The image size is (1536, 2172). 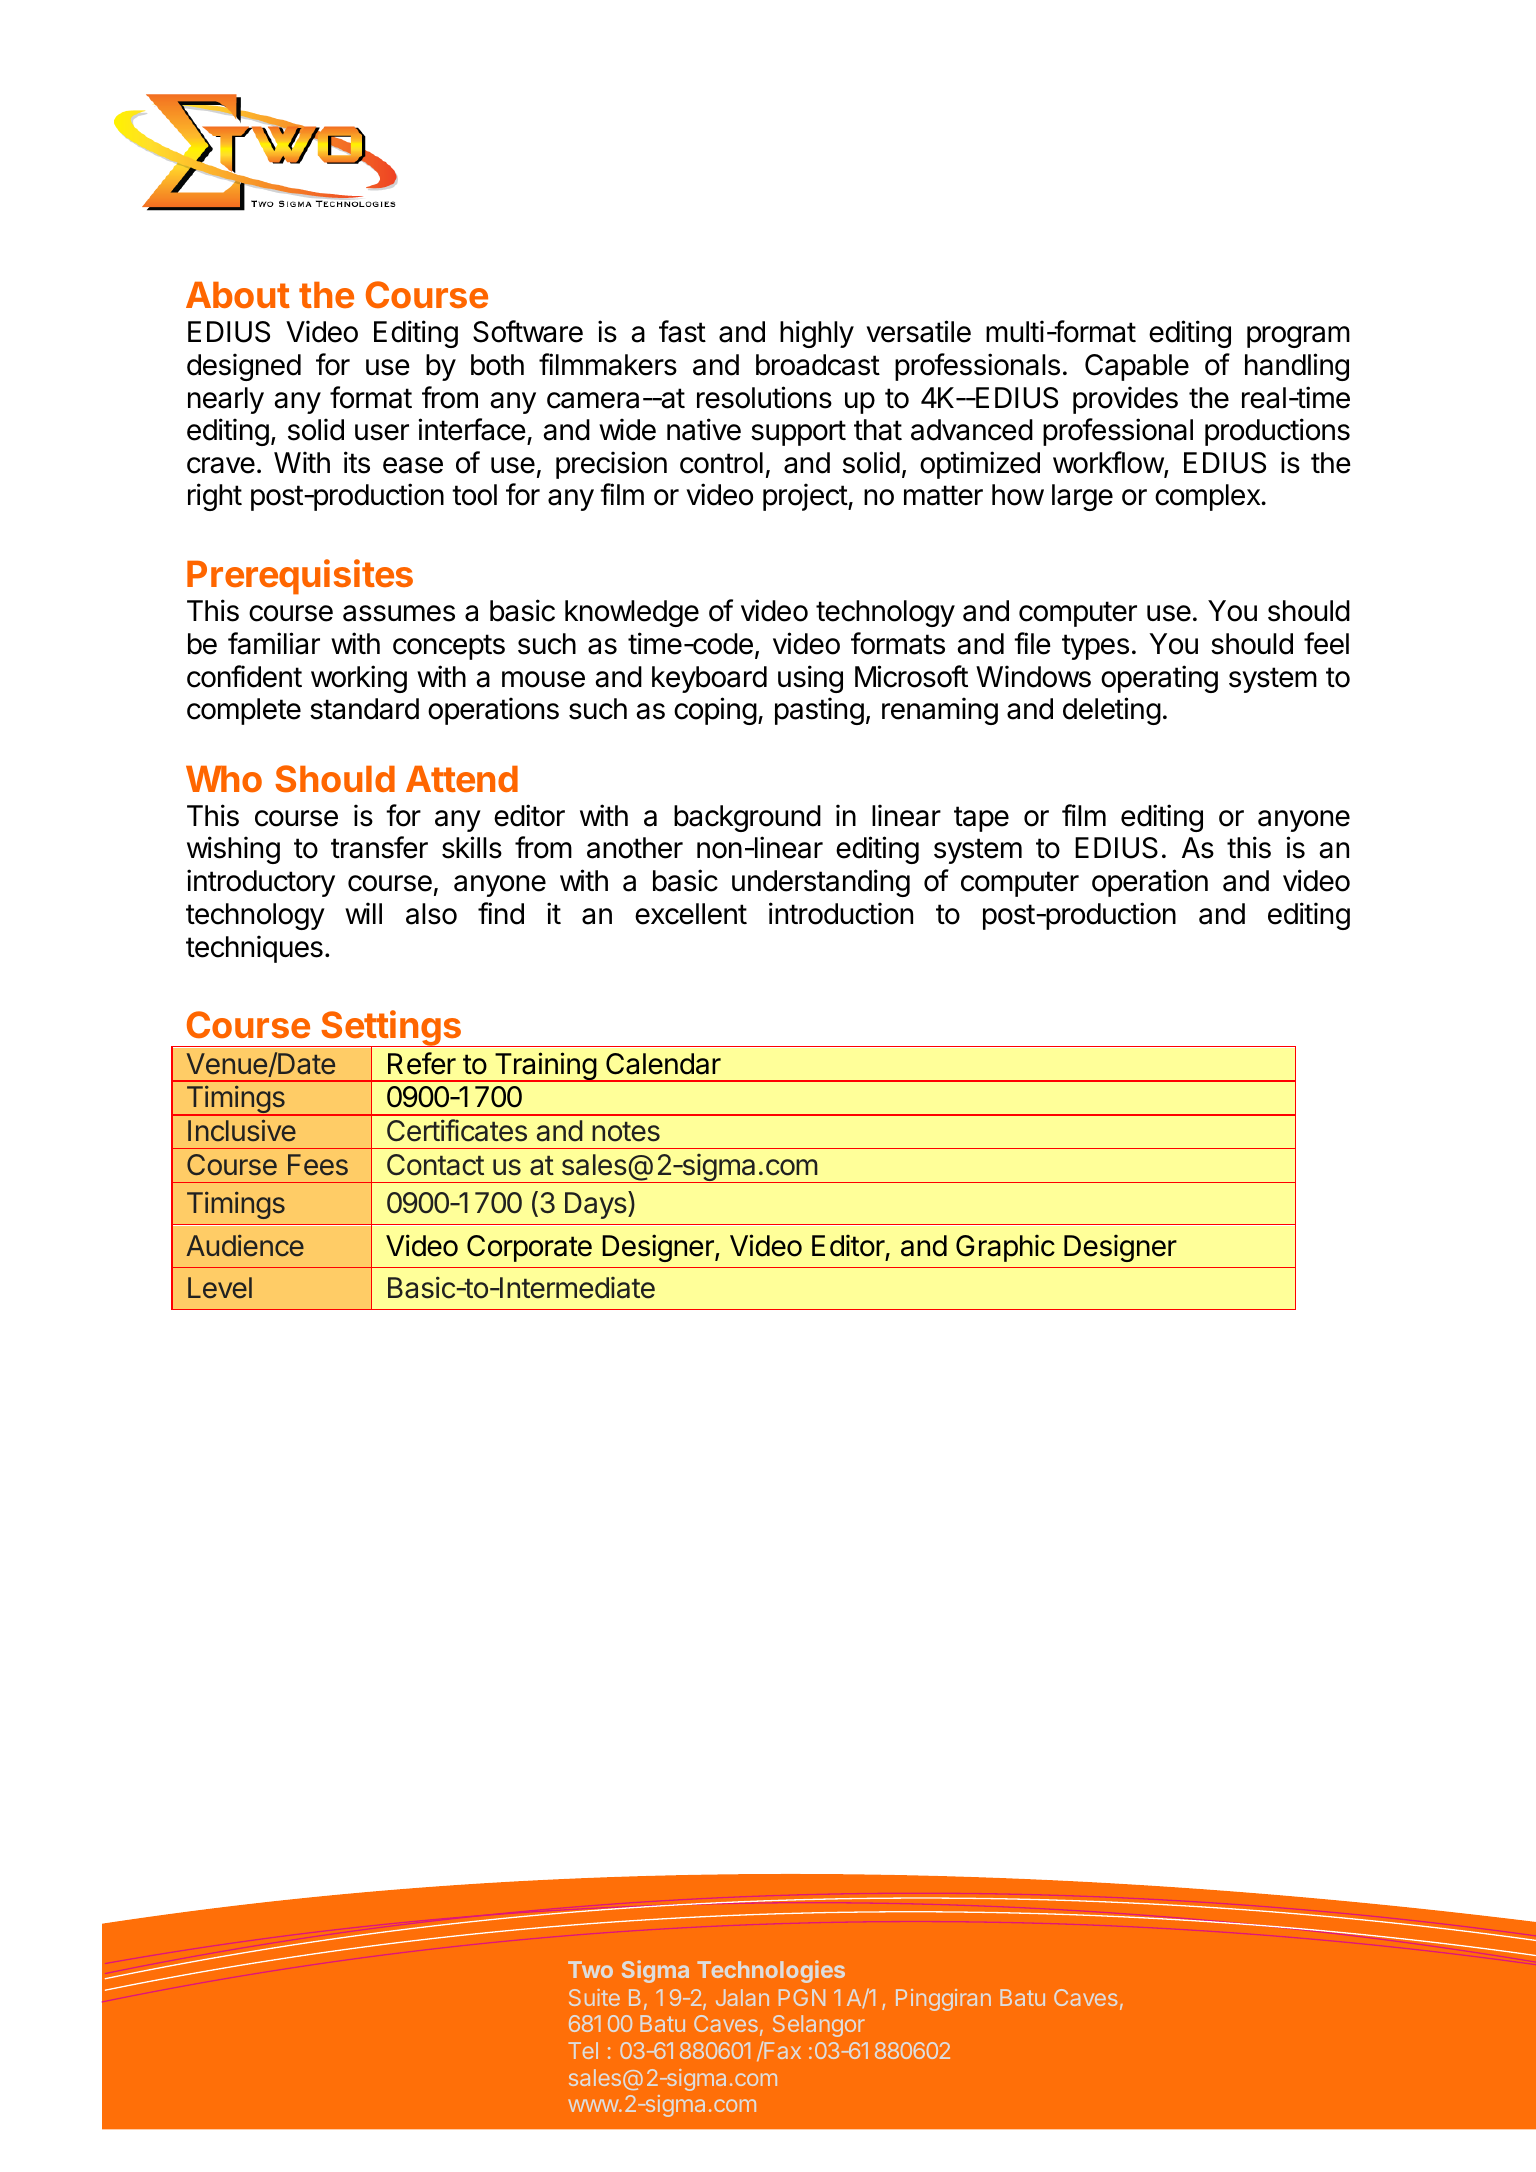 What do you see at coordinates (220, 1287) in the image?
I see `Level` at bounding box center [220, 1287].
